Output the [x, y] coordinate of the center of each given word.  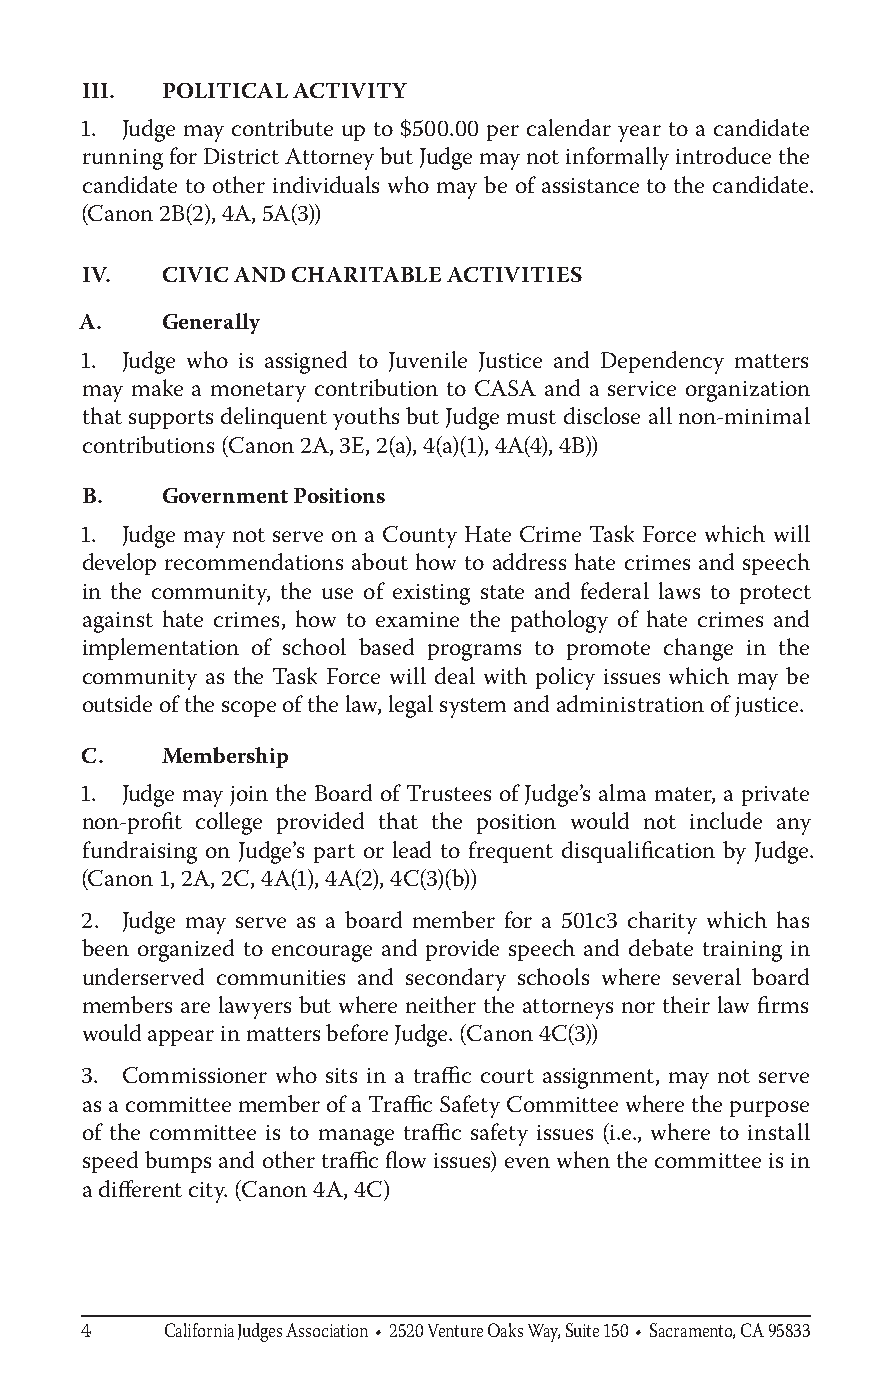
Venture [455, 1330]
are [195, 1007]
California [199, 1330]
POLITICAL [225, 90]
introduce [723, 155]
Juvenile [428, 361]
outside [117, 703]
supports [171, 419]
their [686, 1004]
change [698, 649]
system [473, 708]
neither [441, 1004]
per [503, 133]
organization [748, 391]
